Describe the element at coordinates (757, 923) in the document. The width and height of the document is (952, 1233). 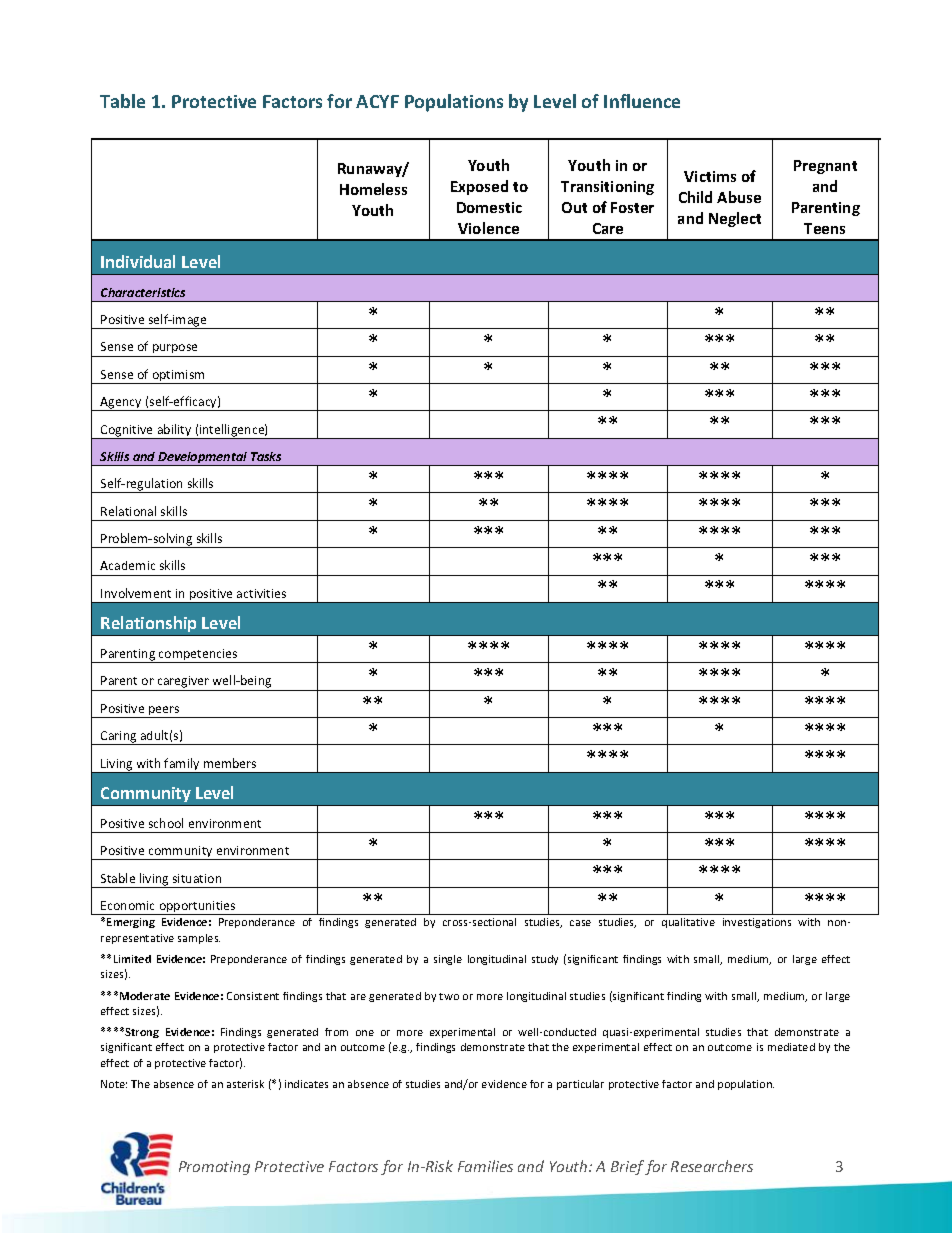
I see `investigations` at that location.
